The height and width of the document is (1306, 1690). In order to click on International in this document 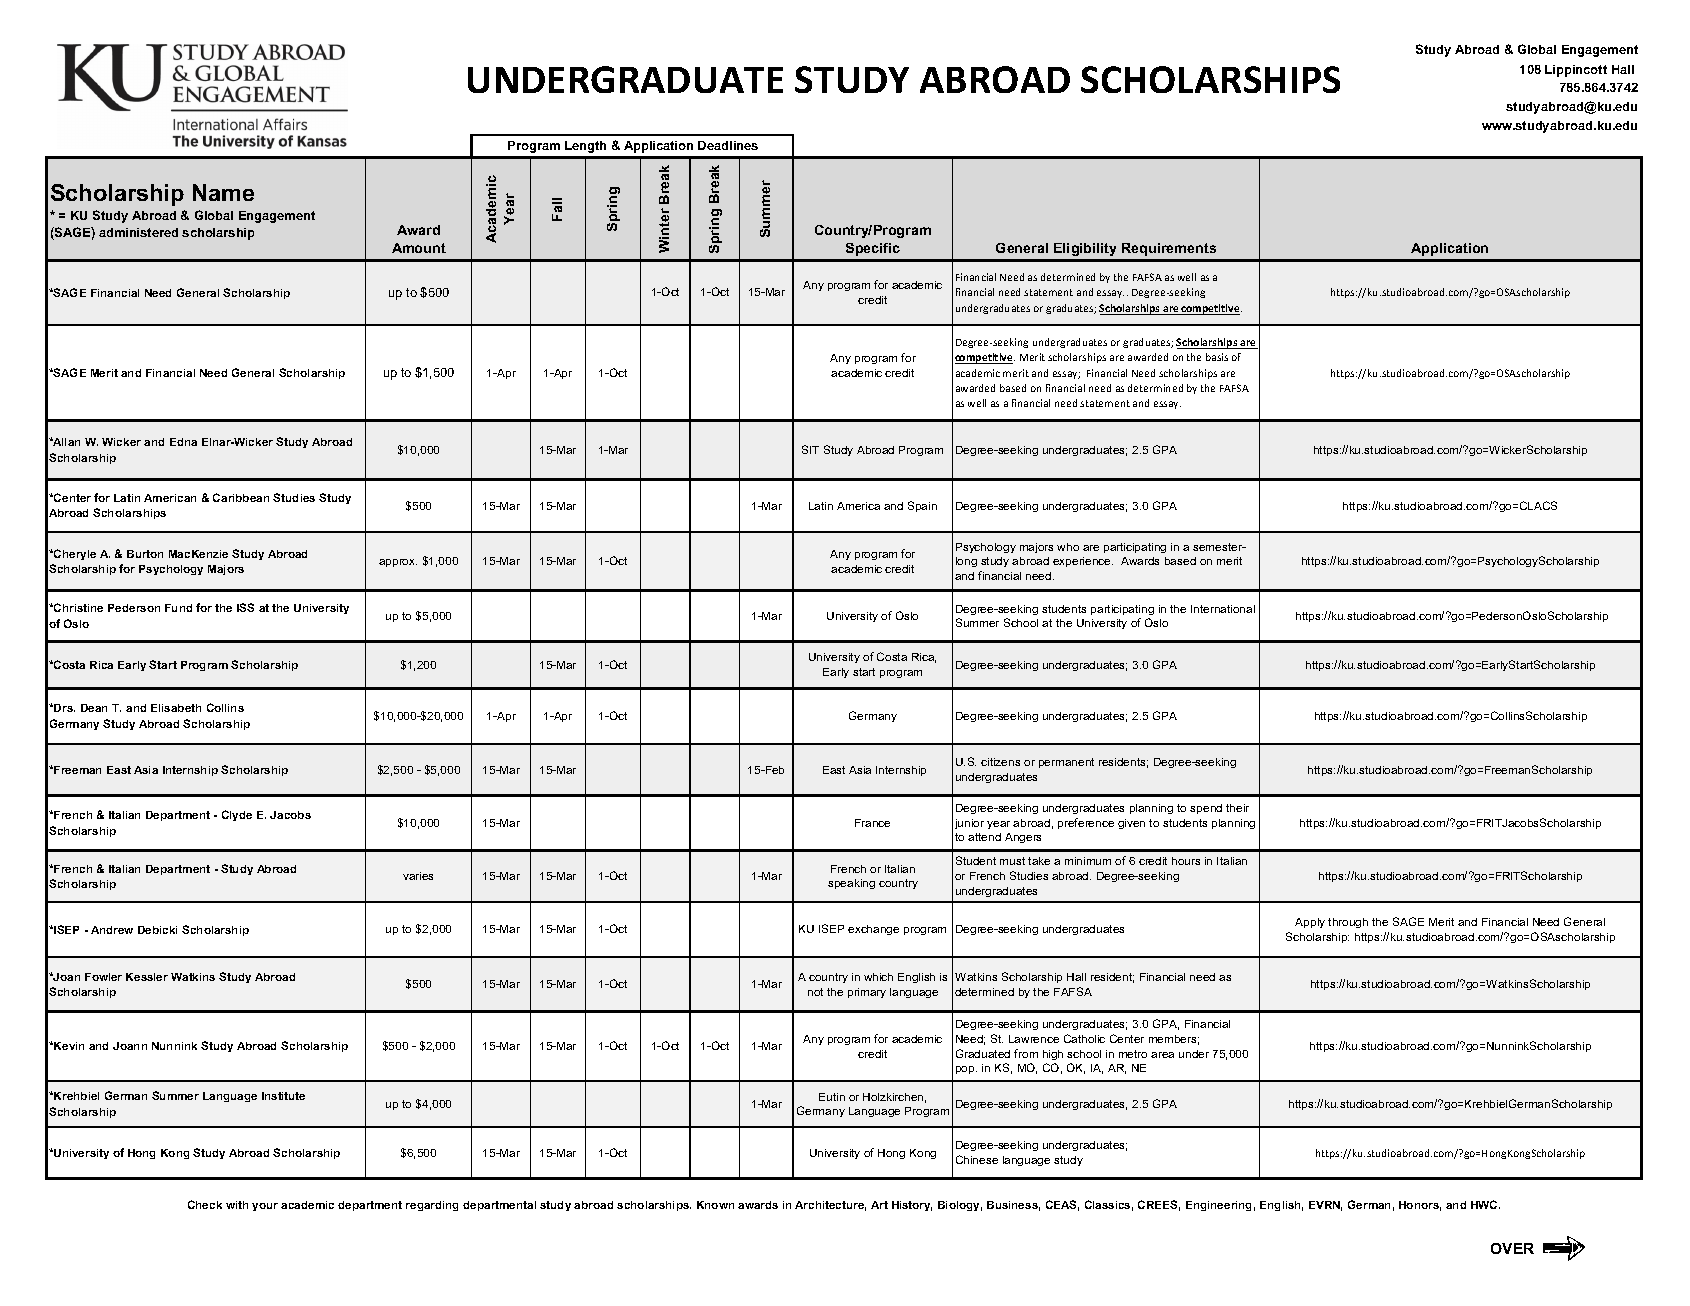, I will do `click(1223, 609)`.
